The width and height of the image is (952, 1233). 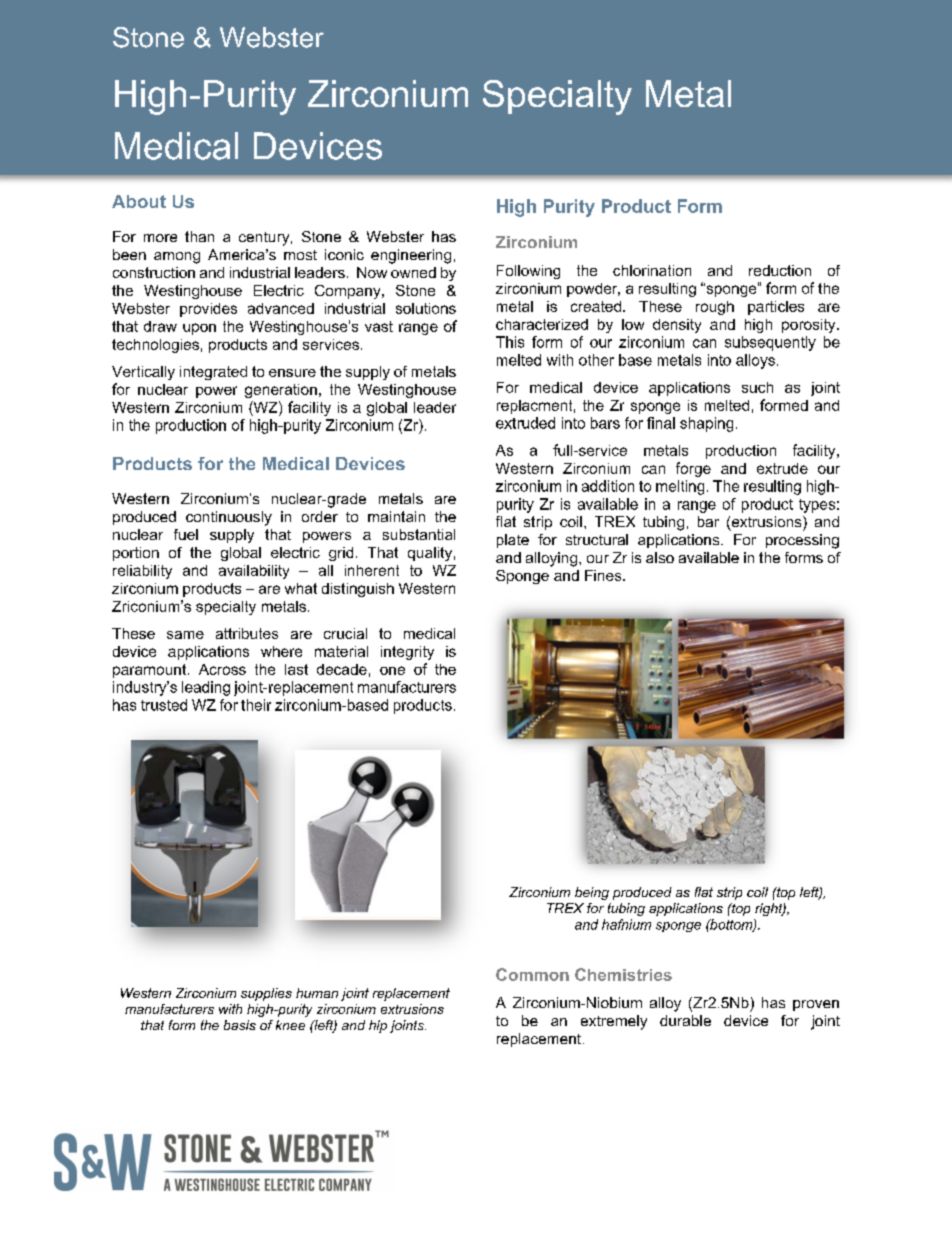 I want to click on integrity, so click(x=407, y=653).
